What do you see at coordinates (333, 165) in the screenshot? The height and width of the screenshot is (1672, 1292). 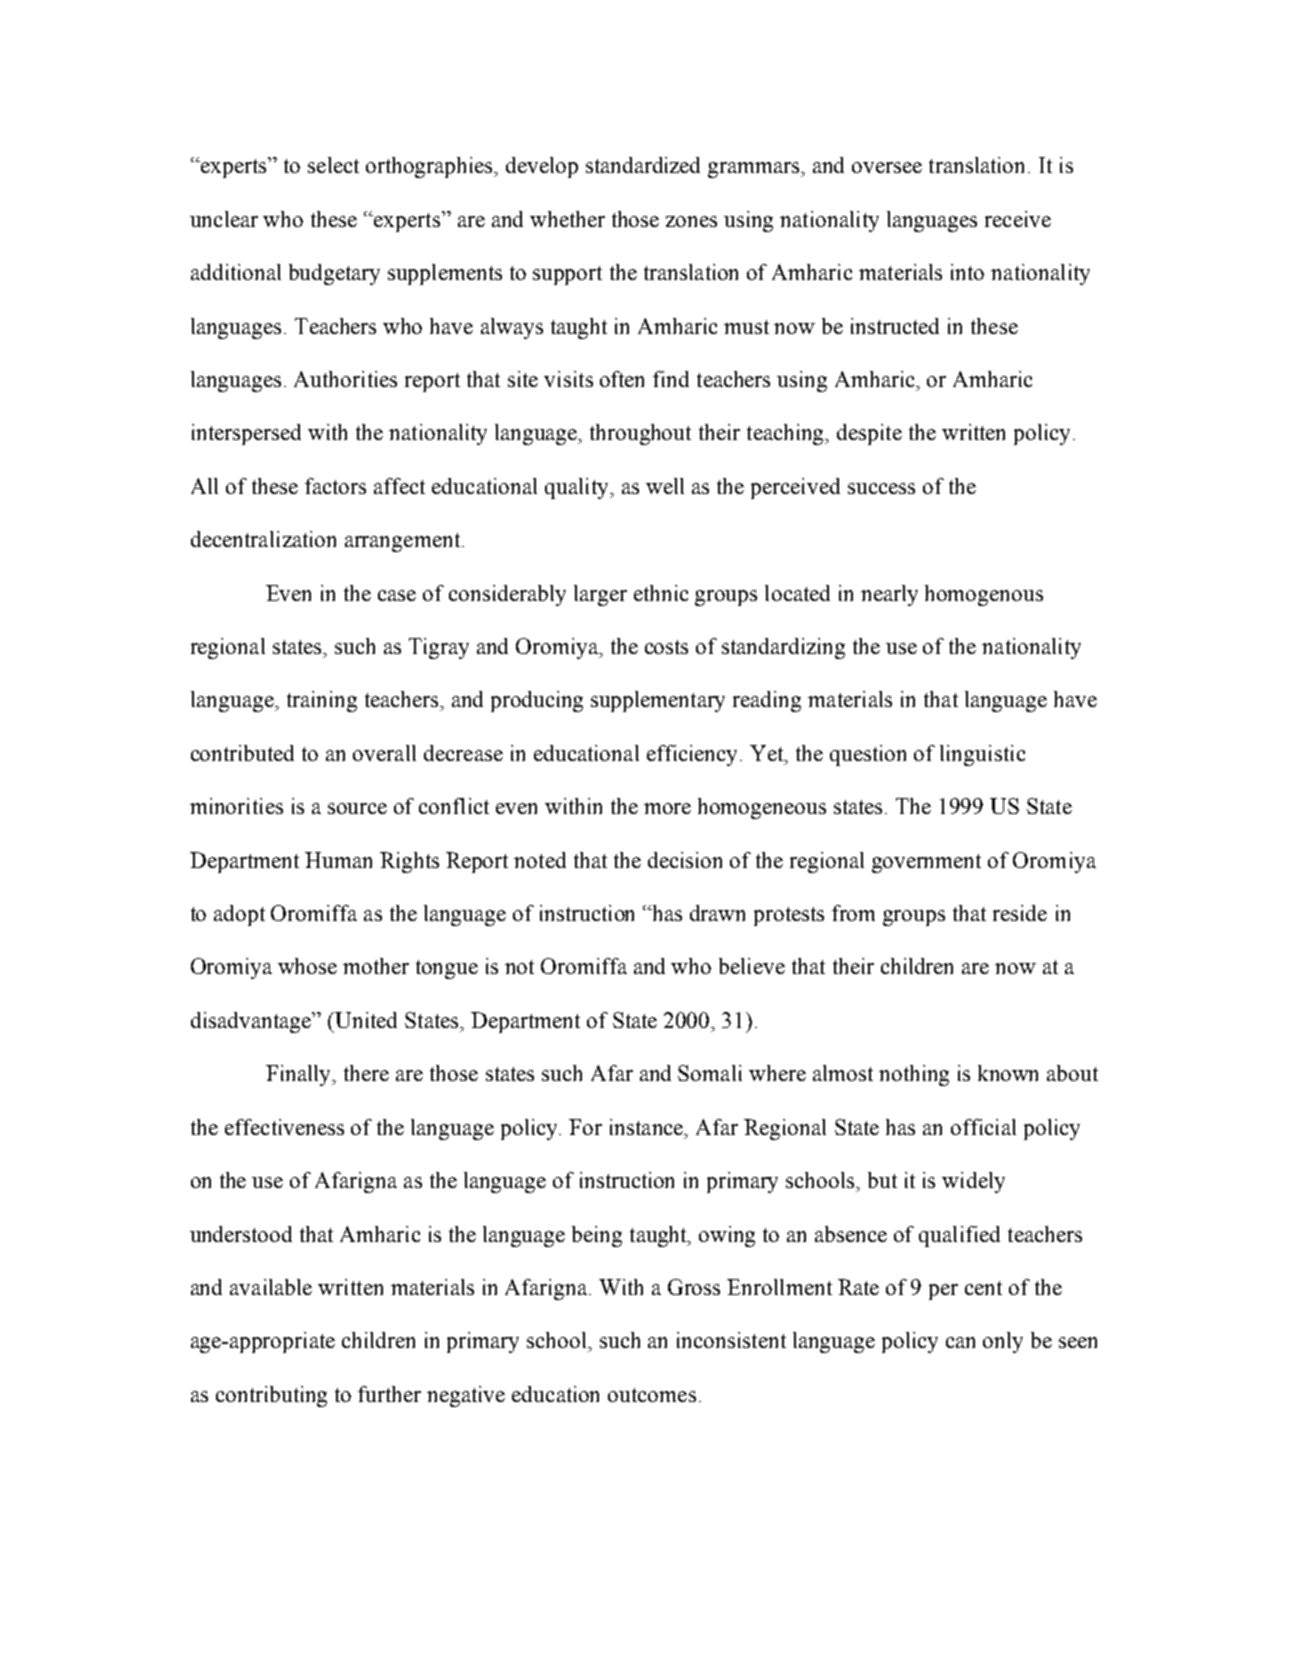 I see `select` at bounding box center [333, 165].
